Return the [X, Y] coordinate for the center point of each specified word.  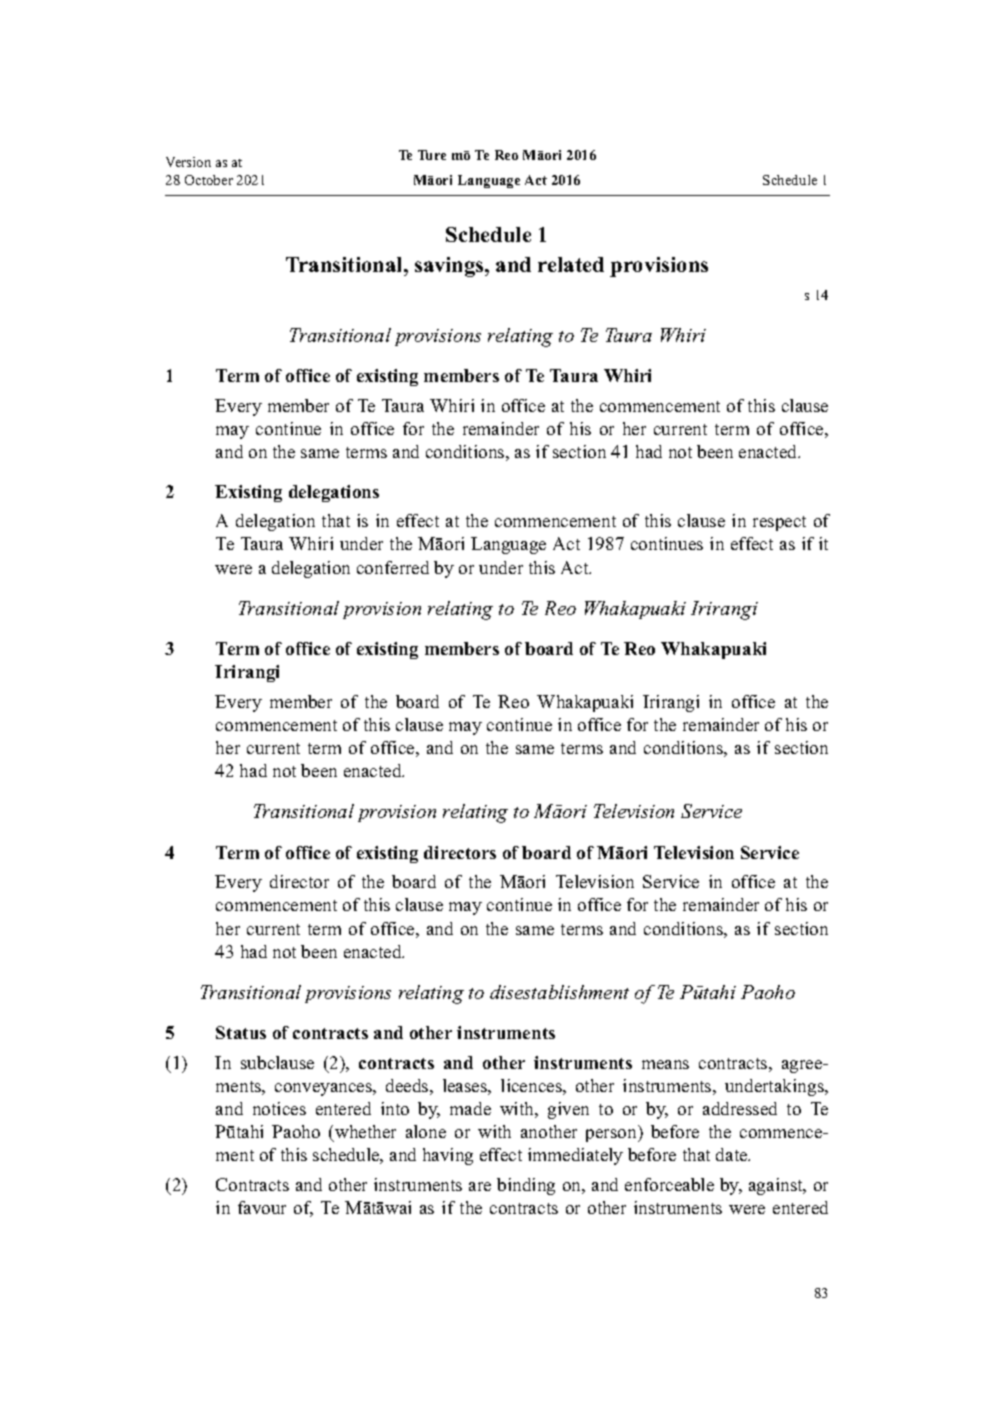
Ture [432, 155]
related [571, 264]
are [480, 1186]
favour [262, 1207]
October [209, 180]
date [733, 1154]
